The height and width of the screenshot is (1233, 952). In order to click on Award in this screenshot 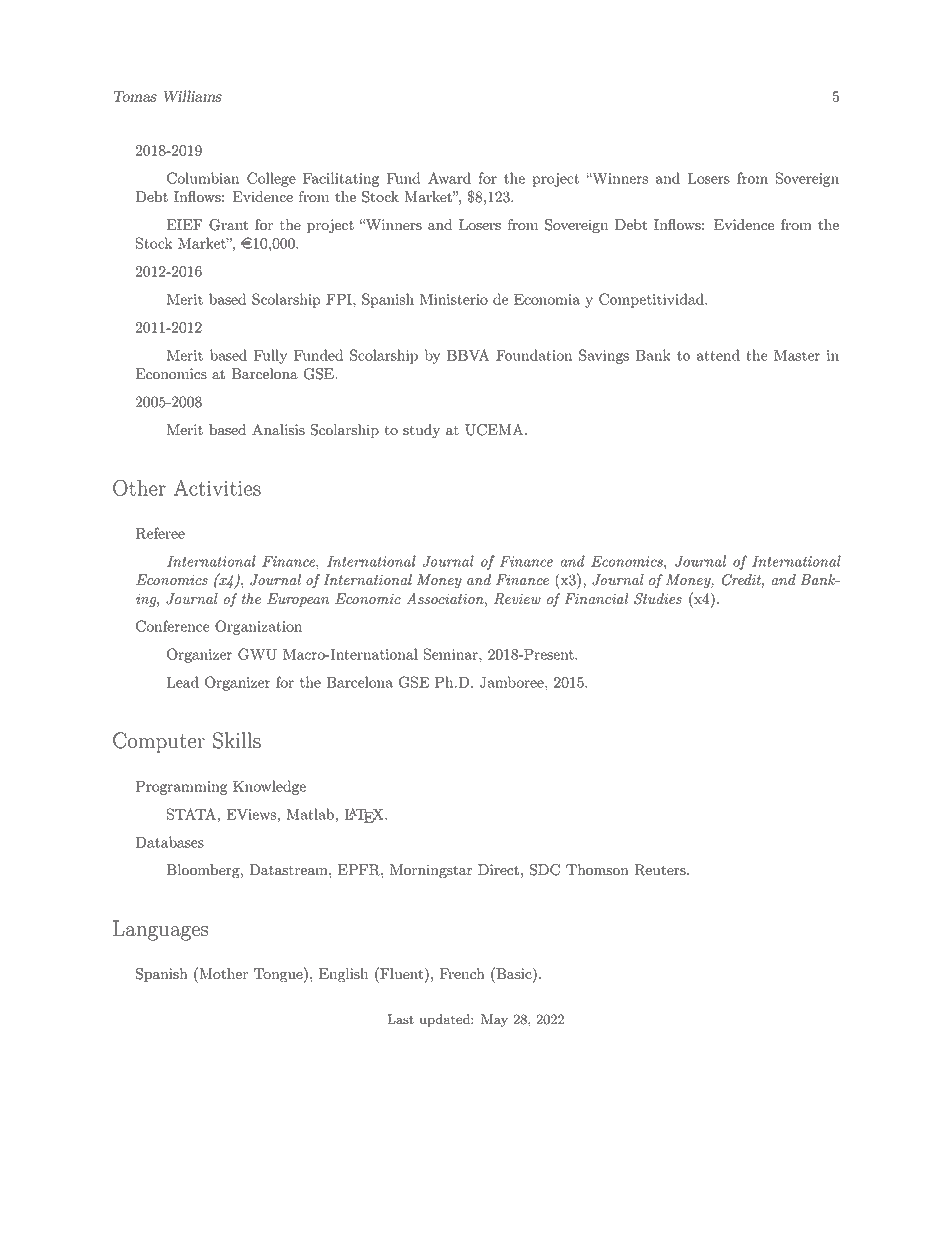, I will do `click(449, 178)`.
